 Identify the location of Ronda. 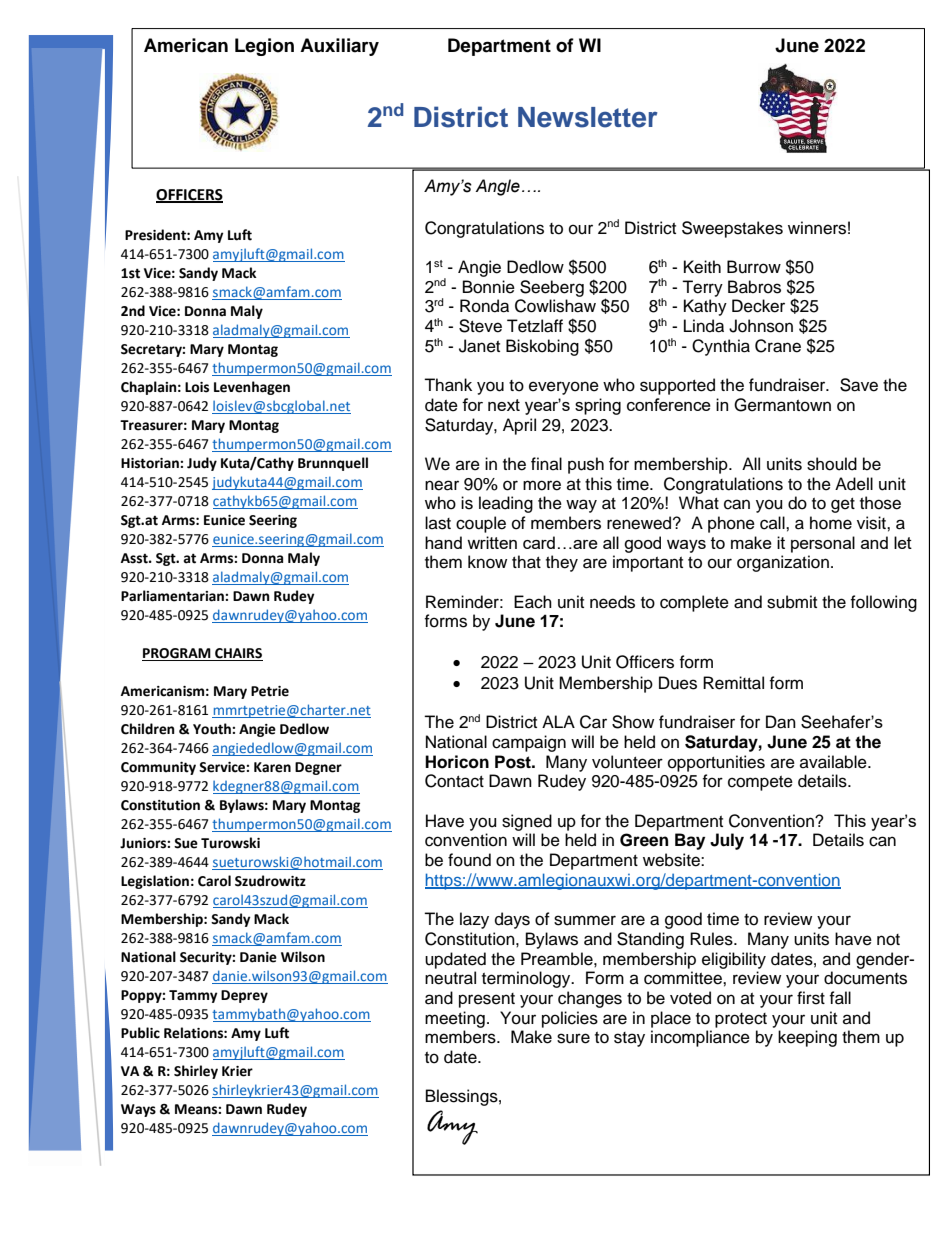
(484, 306).
